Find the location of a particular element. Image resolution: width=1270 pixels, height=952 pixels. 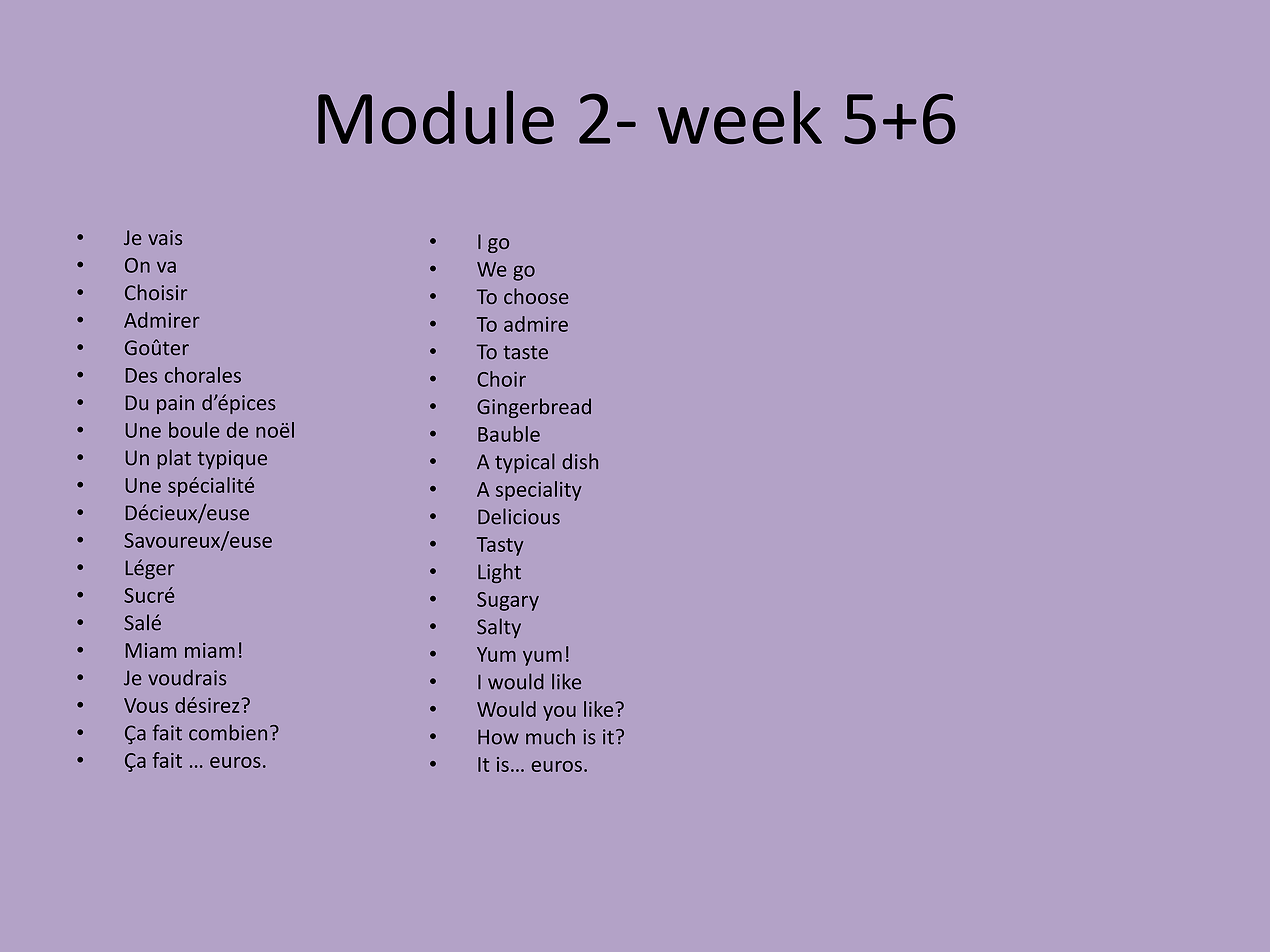

vais is located at coordinates (165, 237).
